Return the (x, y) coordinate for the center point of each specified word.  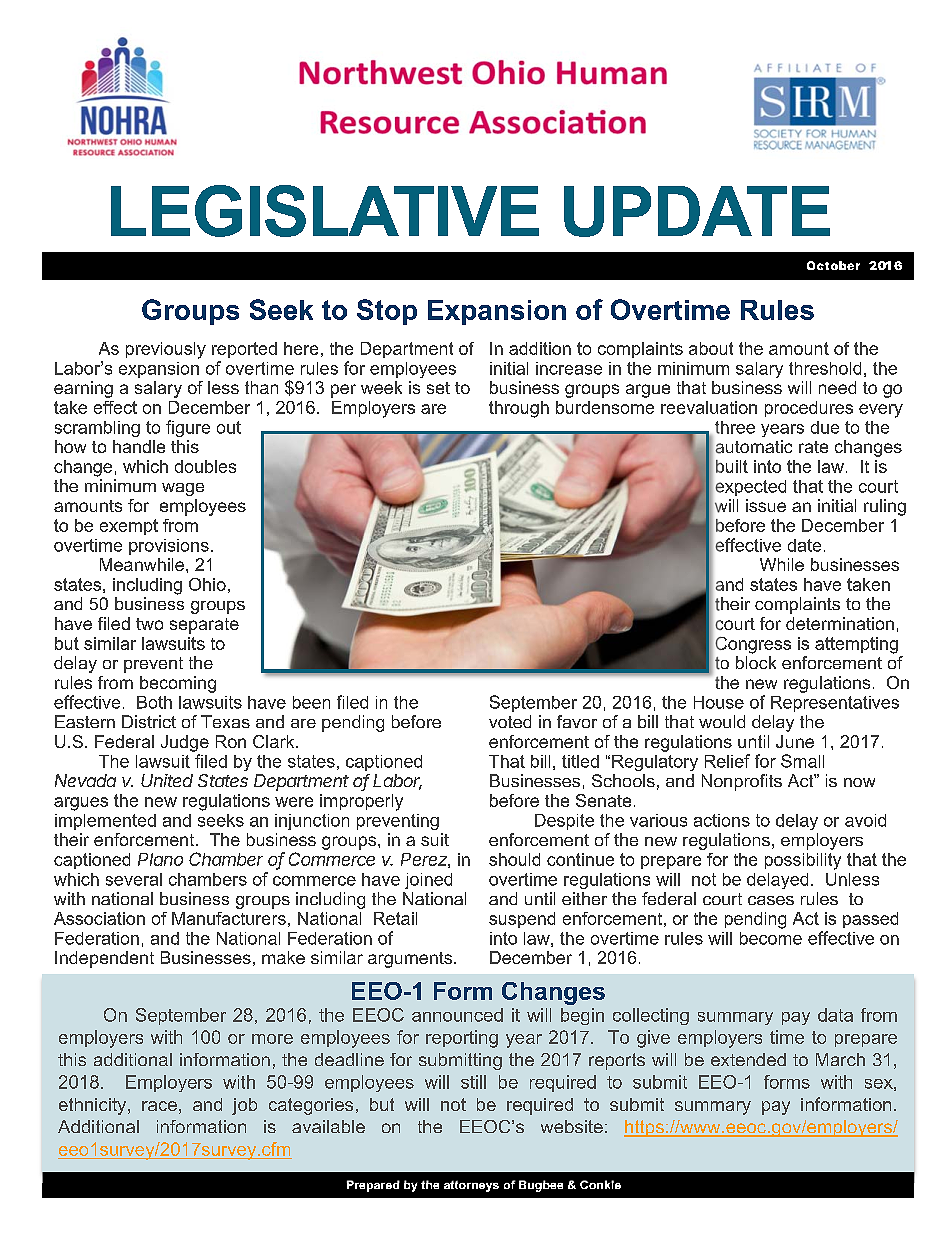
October (833, 265)
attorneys (471, 1186)
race (159, 1106)
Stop (387, 312)
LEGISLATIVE (325, 211)
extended (748, 1059)
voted (510, 721)
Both (154, 702)
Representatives (835, 704)
